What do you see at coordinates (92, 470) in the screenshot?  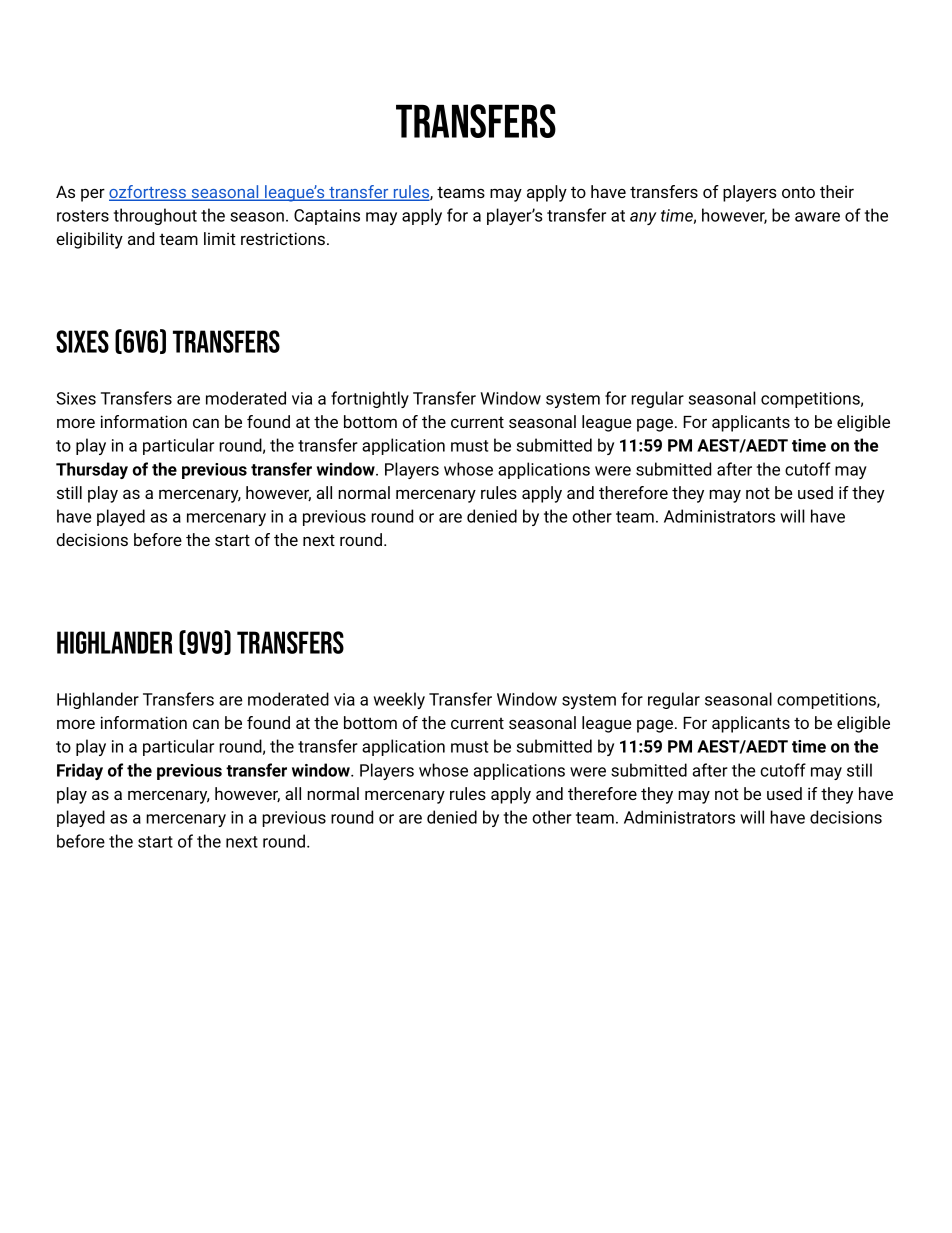 I see `Thursday` at bounding box center [92, 470].
